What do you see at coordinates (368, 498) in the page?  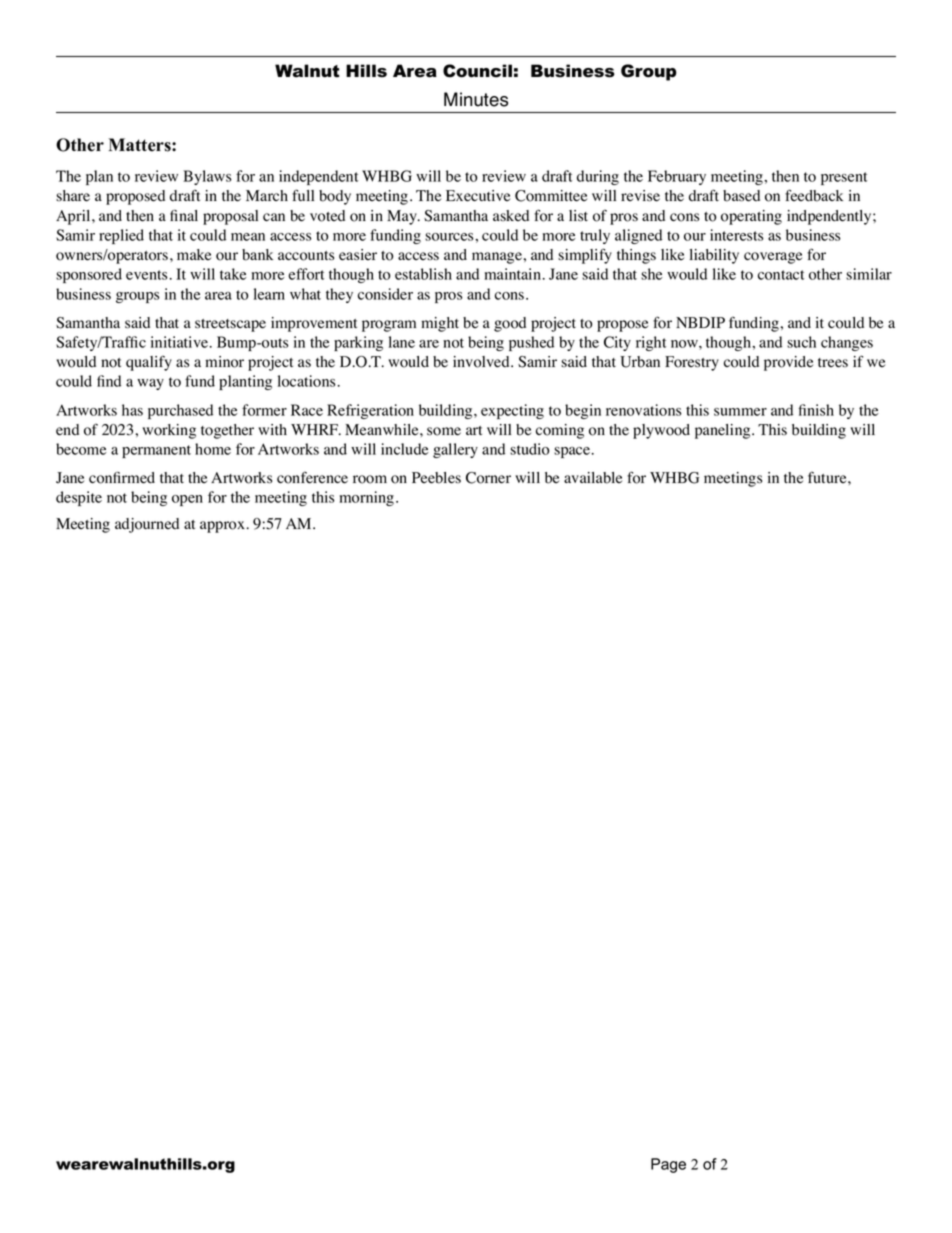 I see `morning` at bounding box center [368, 498].
